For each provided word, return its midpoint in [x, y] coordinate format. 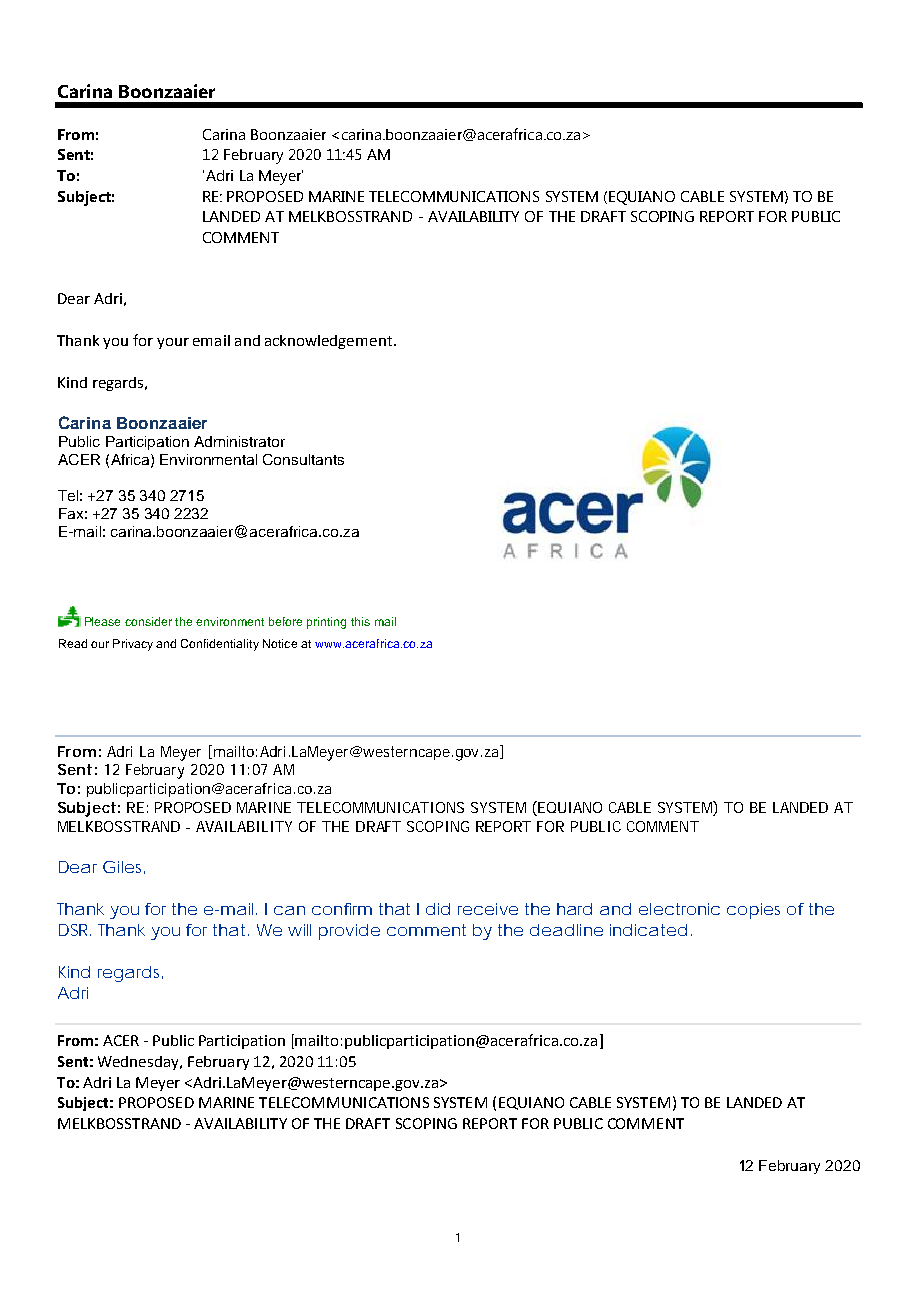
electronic [679, 909]
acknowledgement [328, 342]
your [173, 343]
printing [326, 623]
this [360, 621]
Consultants [303, 459]
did [438, 909]
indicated [648, 930]
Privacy [133, 645]
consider [148, 621]
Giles [124, 867]
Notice [280, 643]
